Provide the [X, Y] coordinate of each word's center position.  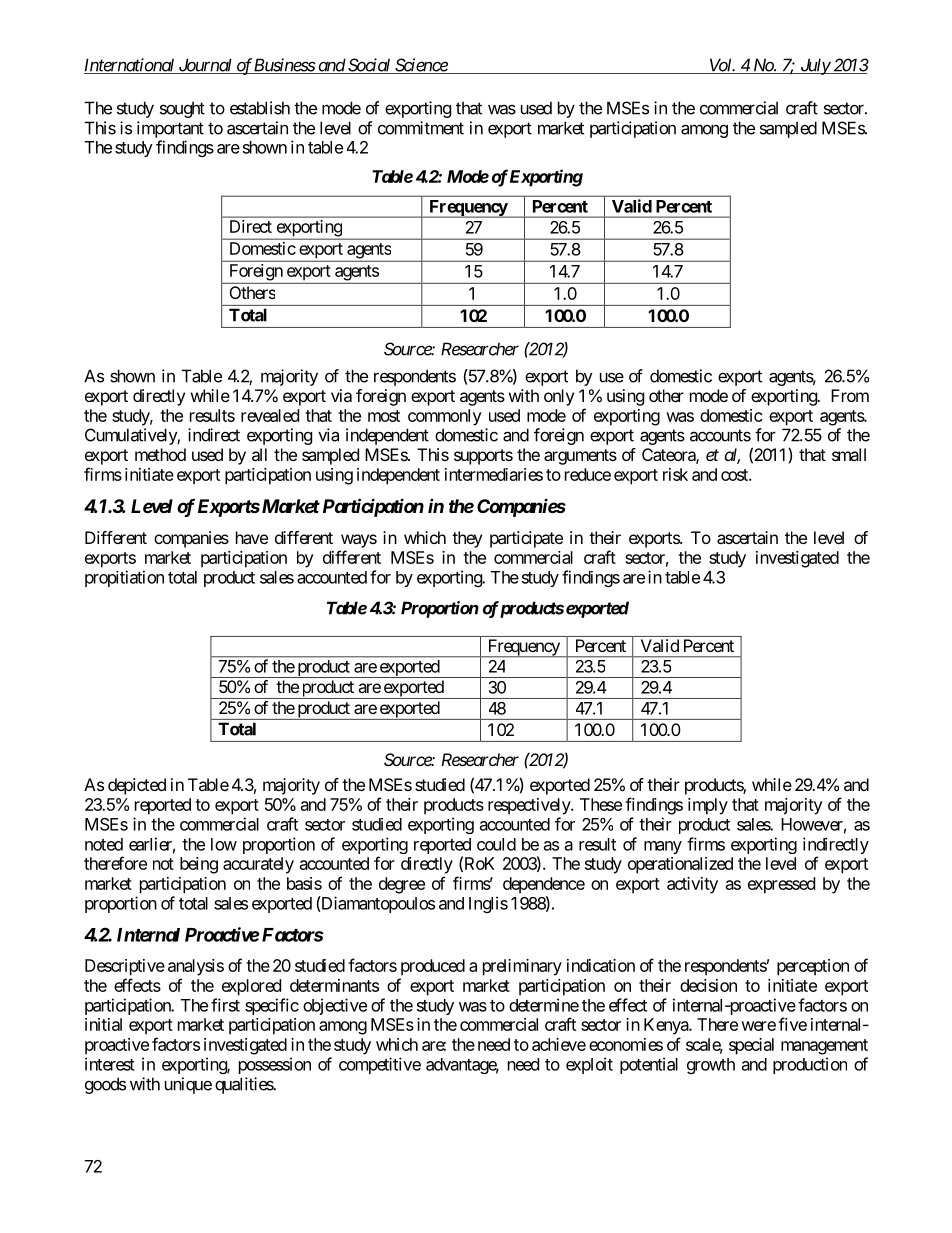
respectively [530, 806]
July [814, 66]
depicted [137, 786]
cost [735, 475]
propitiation [124, 578]
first [225, 1005]
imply [708, 806]
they [467, 539]
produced [433, 967]
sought [182, 109]
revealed [270, 415]
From [850, 395]
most [384, 416]
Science [421, 66]
